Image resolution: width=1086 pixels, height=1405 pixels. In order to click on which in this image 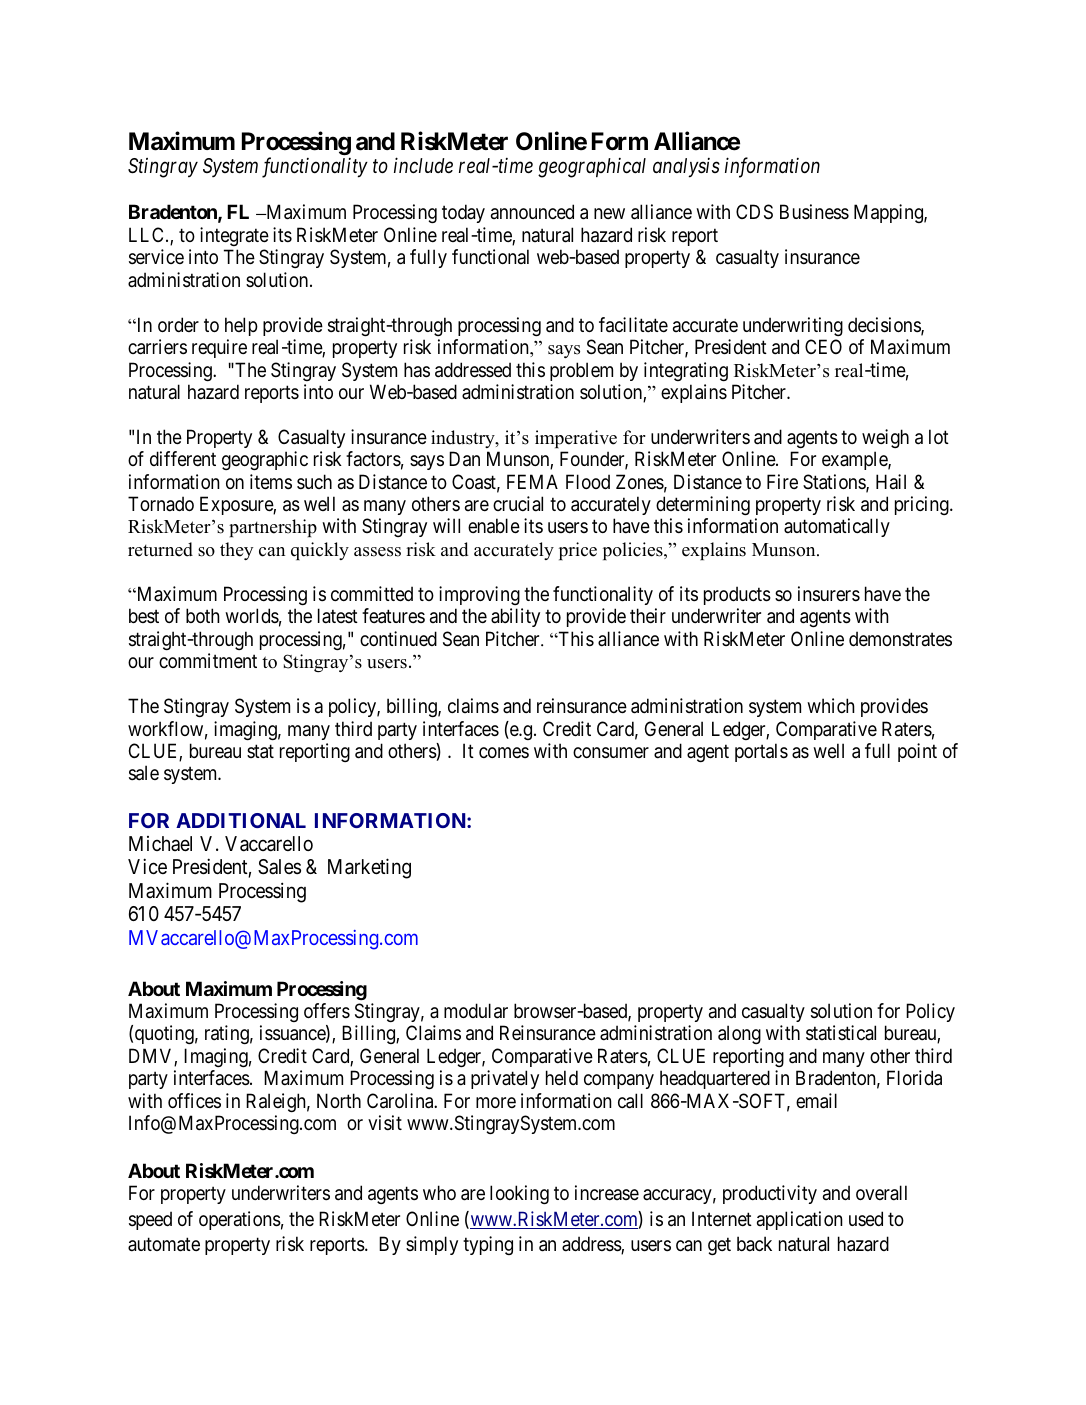, I will do `click(831, 705)`.
